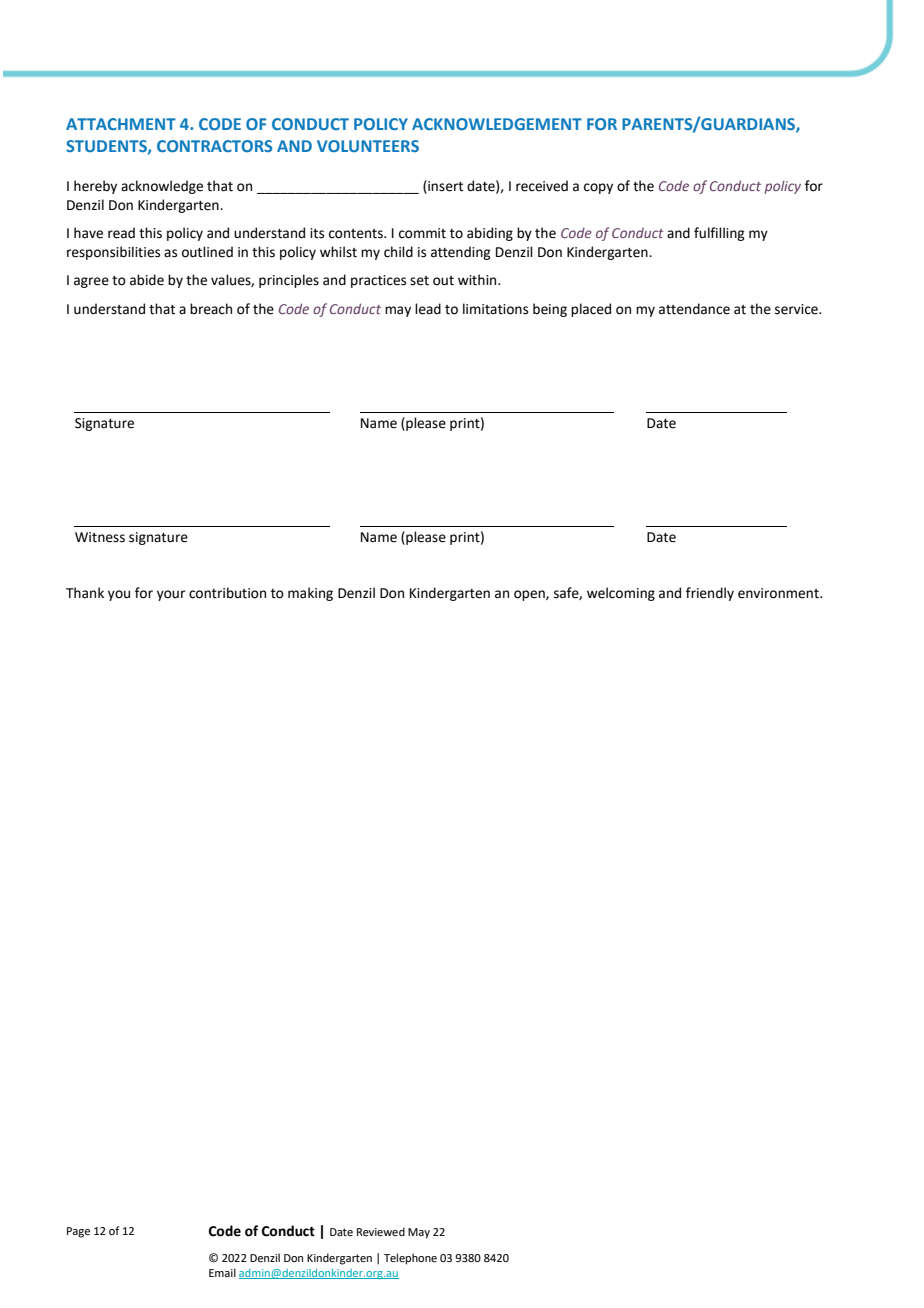 This screenshot has height=1308, width=924. What do you see at coordinates (100, 537) in the screenshot?
I see `Witness` at bounding box center [100, 537].
